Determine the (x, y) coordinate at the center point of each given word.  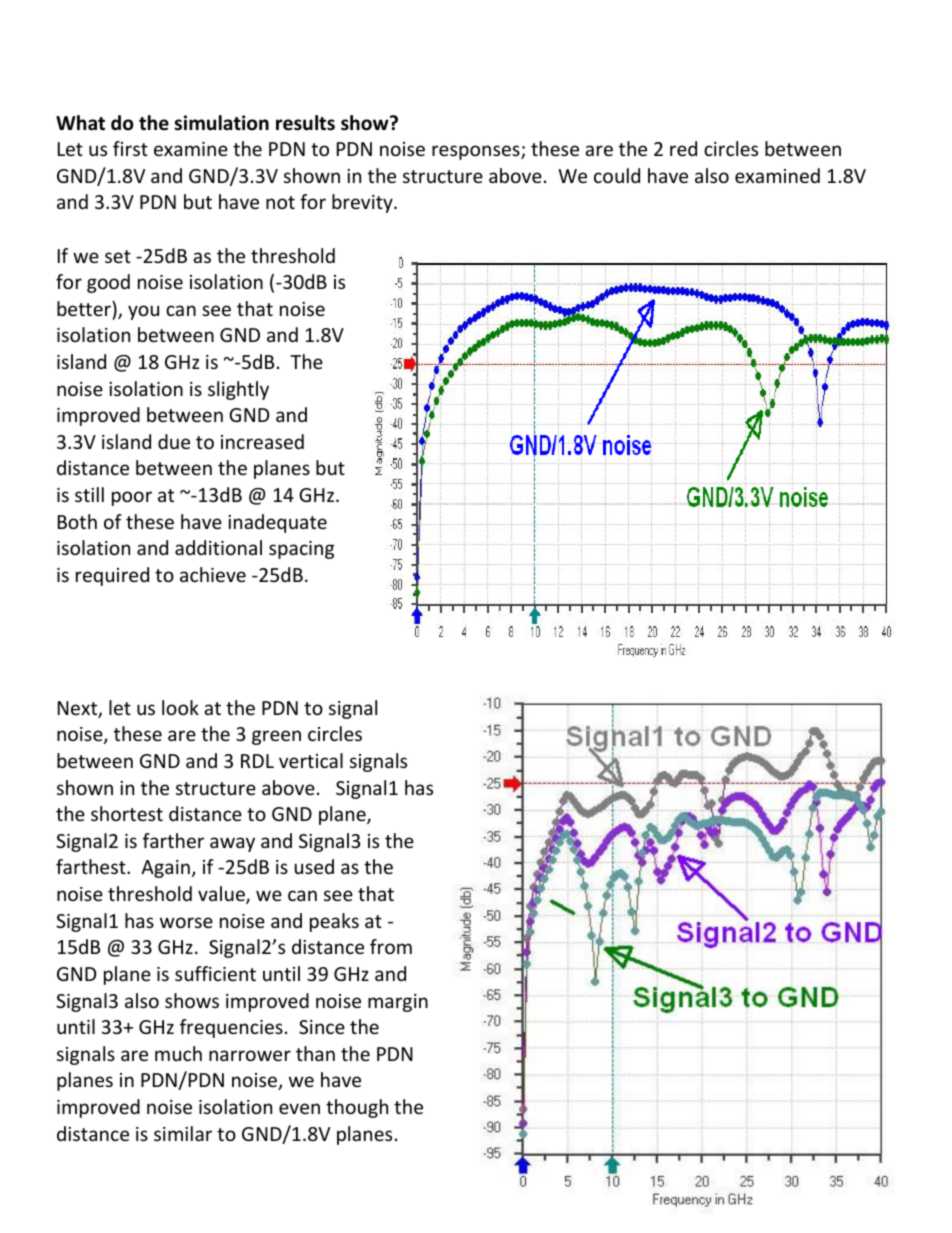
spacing (301, 550)
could (617, 175)
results (305, 123)
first (130, 148)
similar (183, 1133)
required (112, 576)
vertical (311, 760)
